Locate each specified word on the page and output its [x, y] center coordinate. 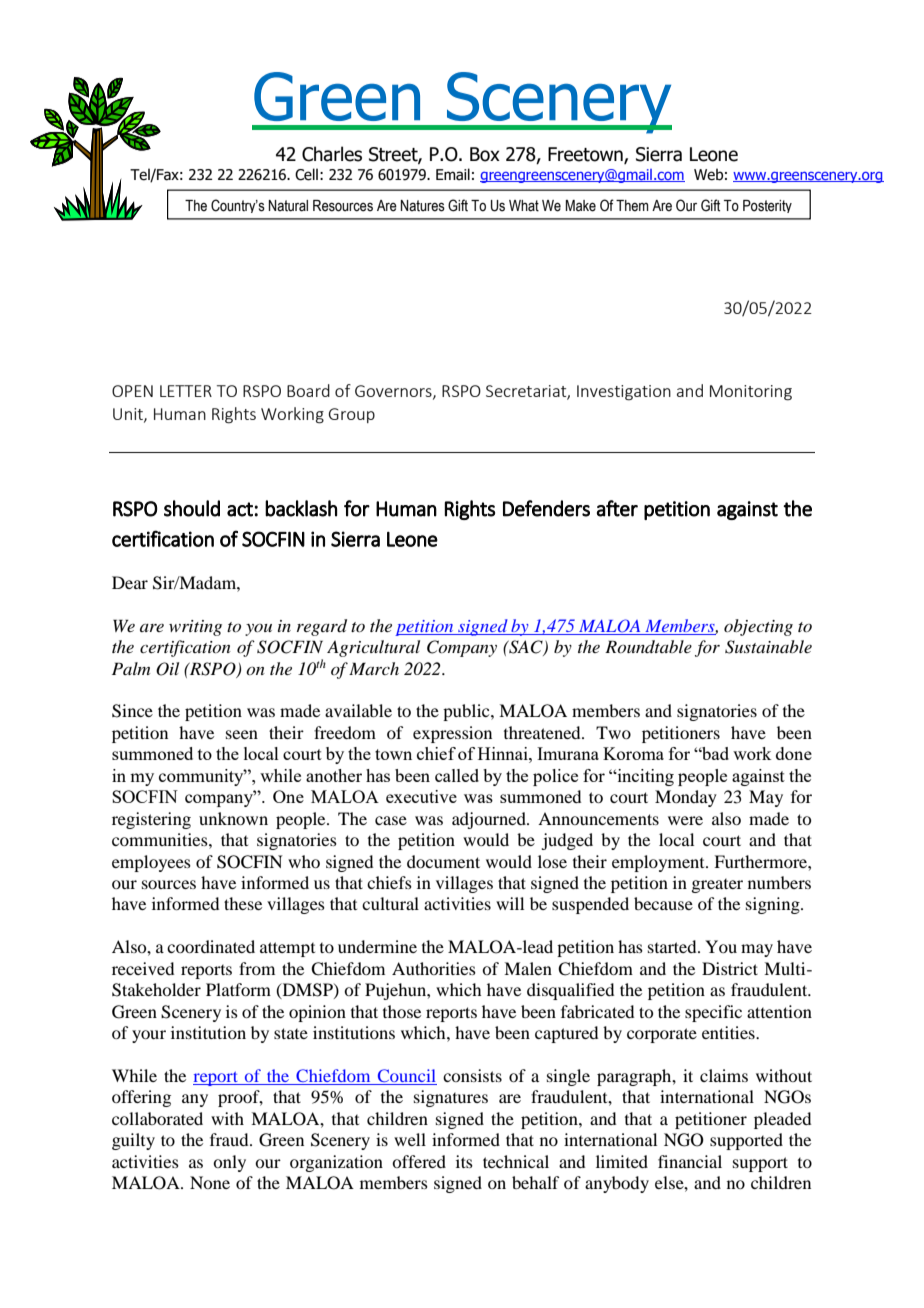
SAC [526, 648]
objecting [758, 627]
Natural [288, 206]
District [730, 968]
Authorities [434, 968]
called [457, 775]
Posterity [767, 206]
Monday [686, 798]
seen [242, 734]
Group [352, 415]
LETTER [186, 391]
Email [453, 174]
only [229, 1163]
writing [195, 628]
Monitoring [751, 393]
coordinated [211, 946]
